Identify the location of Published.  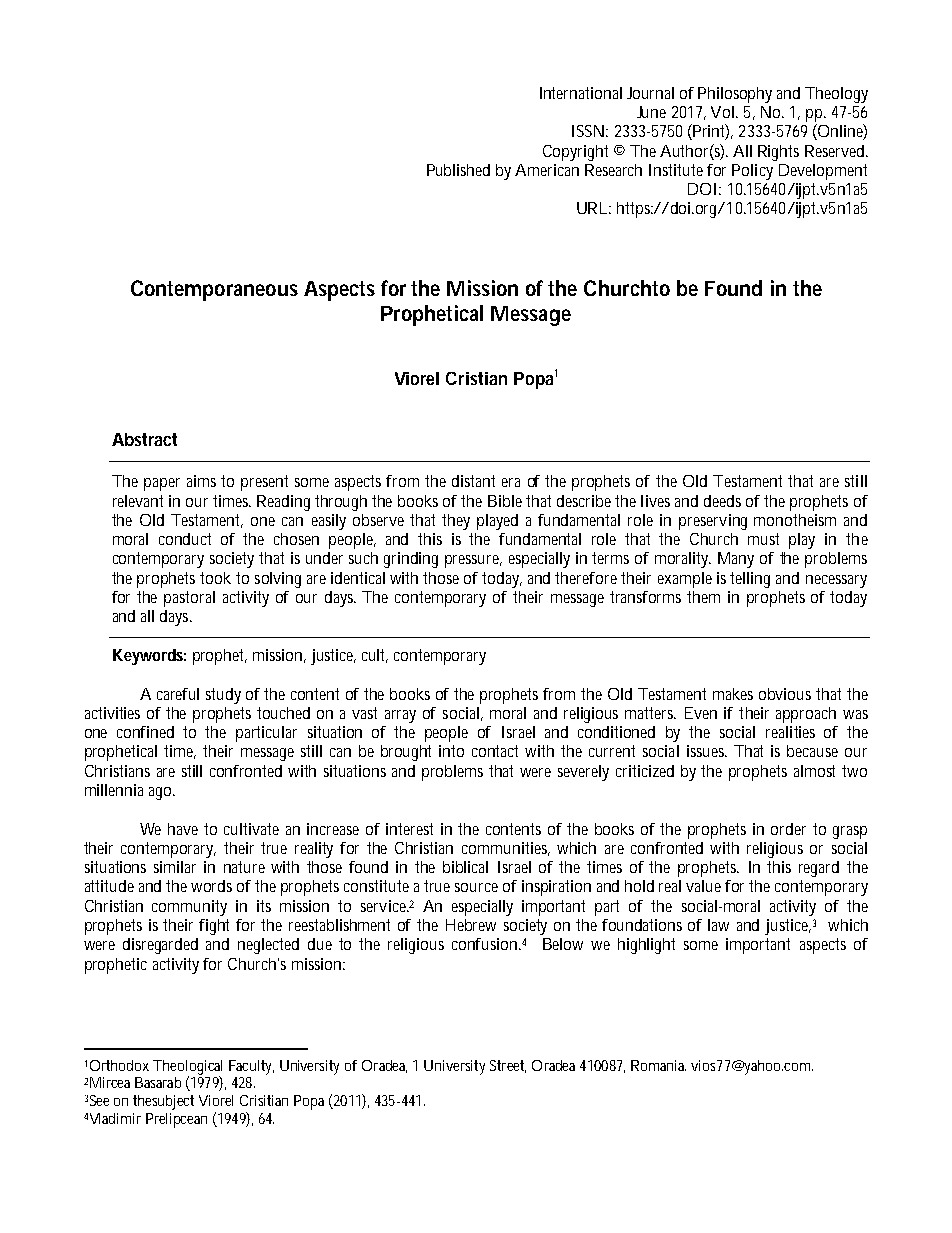
(458, 170).
